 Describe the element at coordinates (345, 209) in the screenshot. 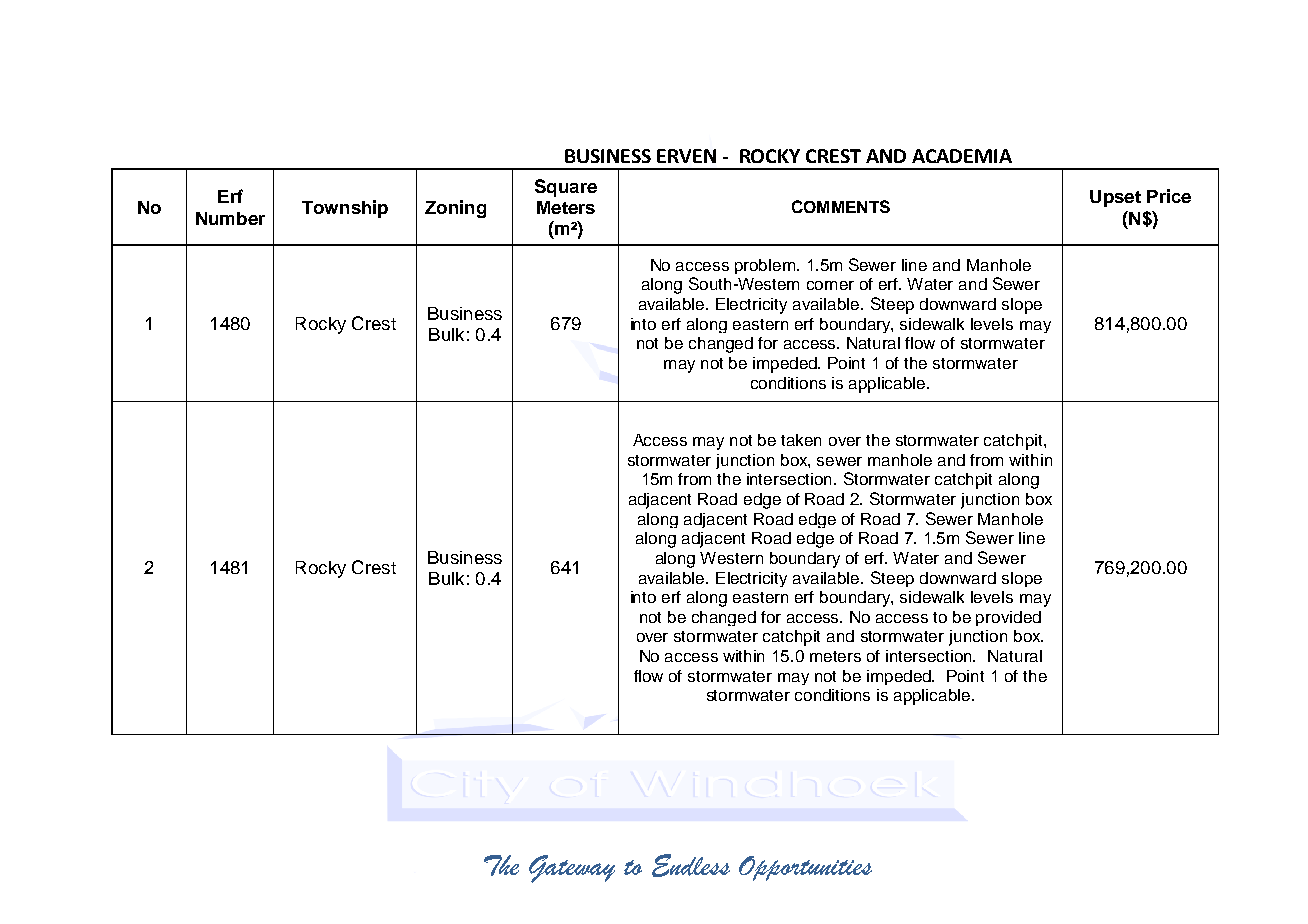

I see `Township` at that location.
